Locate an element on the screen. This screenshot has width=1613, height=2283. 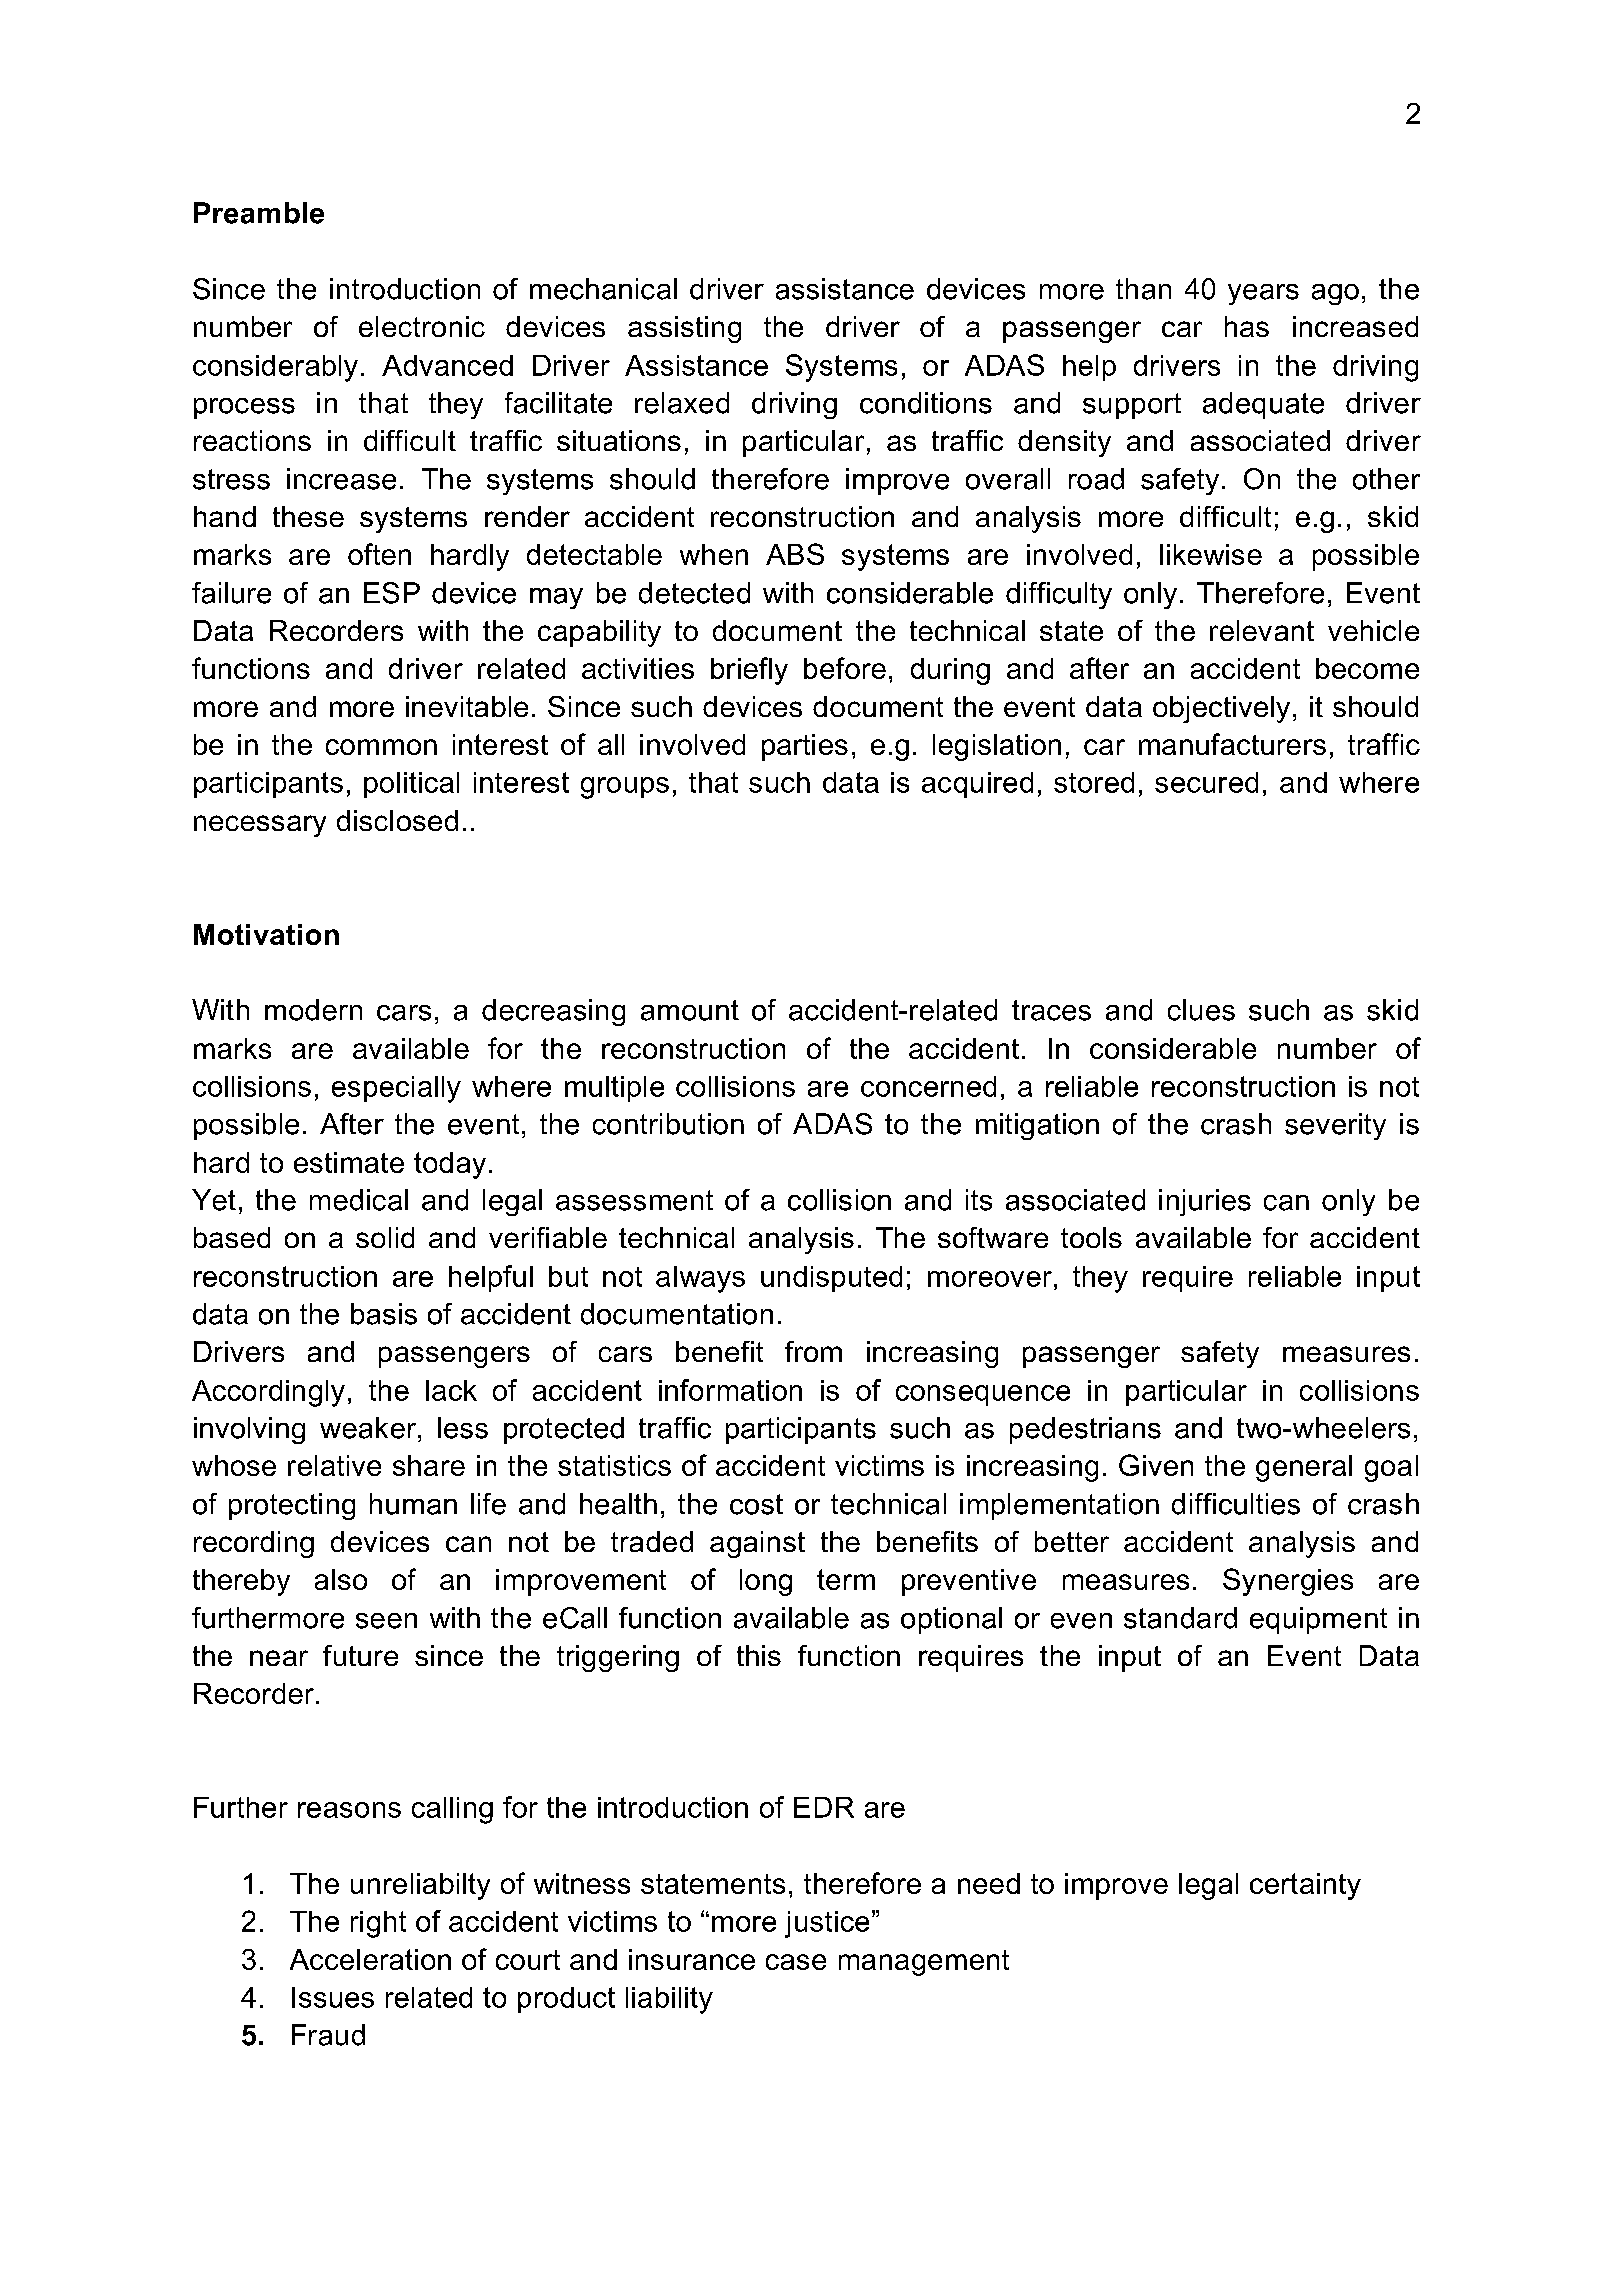
Synergies is located at coordinates (1288, 1582).
